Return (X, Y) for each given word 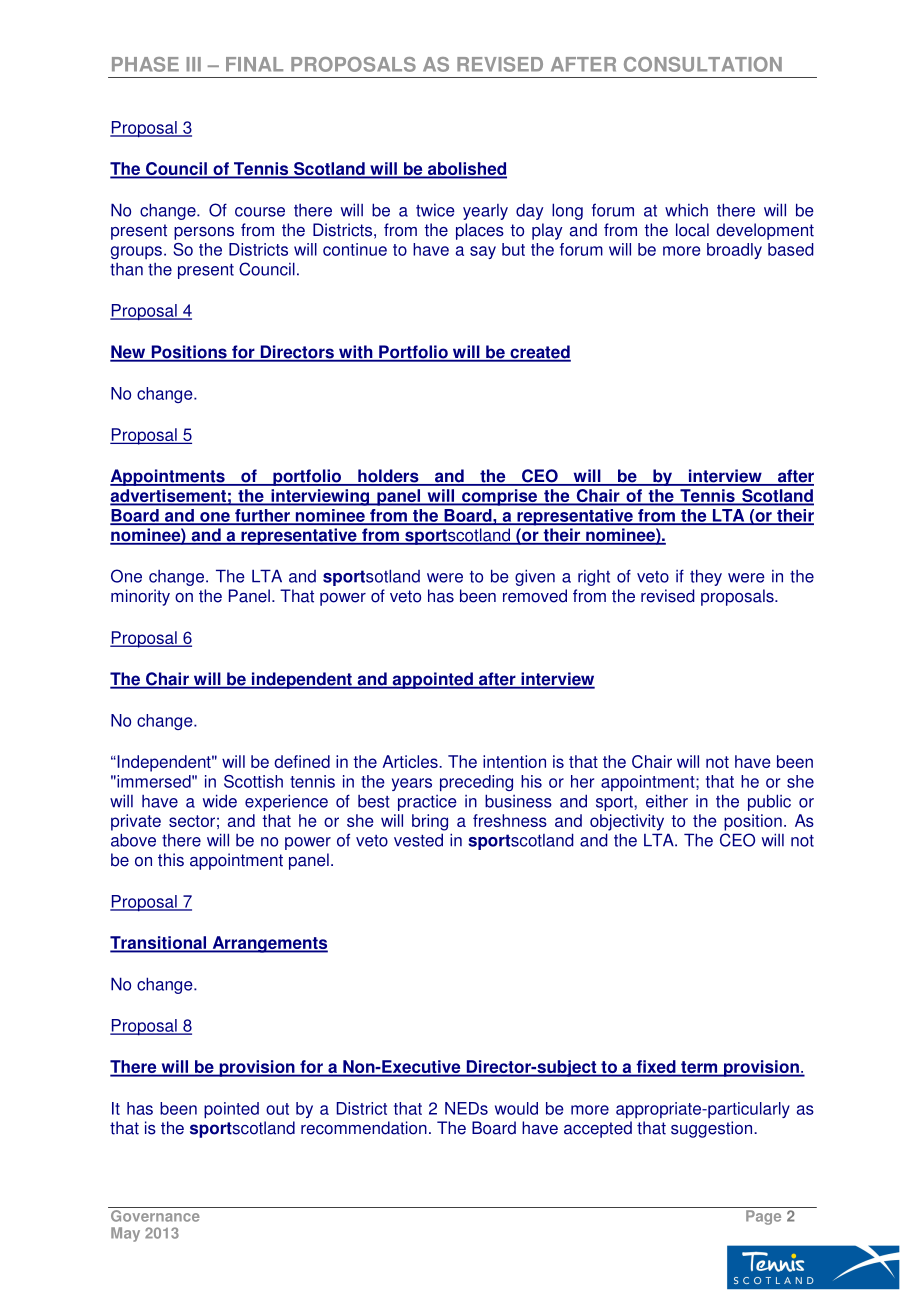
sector (192, 821)
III (193, 64)
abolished (466, 170)
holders (388, 477)
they (706, 577)
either (667, 801)
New (129, 353)
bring (430, 822)
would (516, 1108)
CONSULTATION (703, 64)
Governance (155, 1214)
